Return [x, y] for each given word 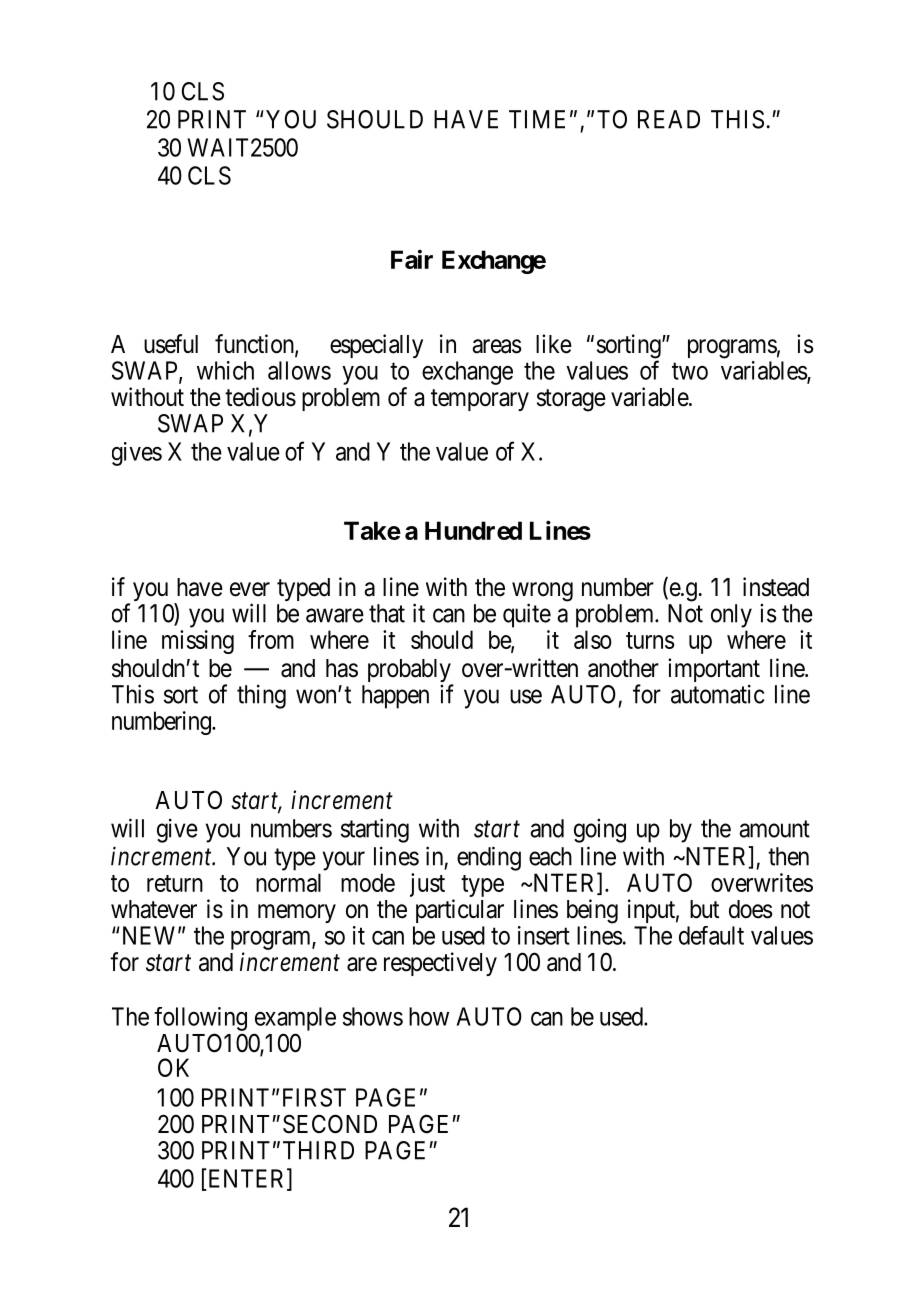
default [711, 935]
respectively [440, 964]
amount [774, 829]
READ [669, 119]
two [690, 371]
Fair [412, 259]
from [271, 639]
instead [776, 587]
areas [497, 346]
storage [571, 400]
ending [489, 858]
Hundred [473, 530]
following [200, 1019]
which [225, 370]
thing [261, 696]
